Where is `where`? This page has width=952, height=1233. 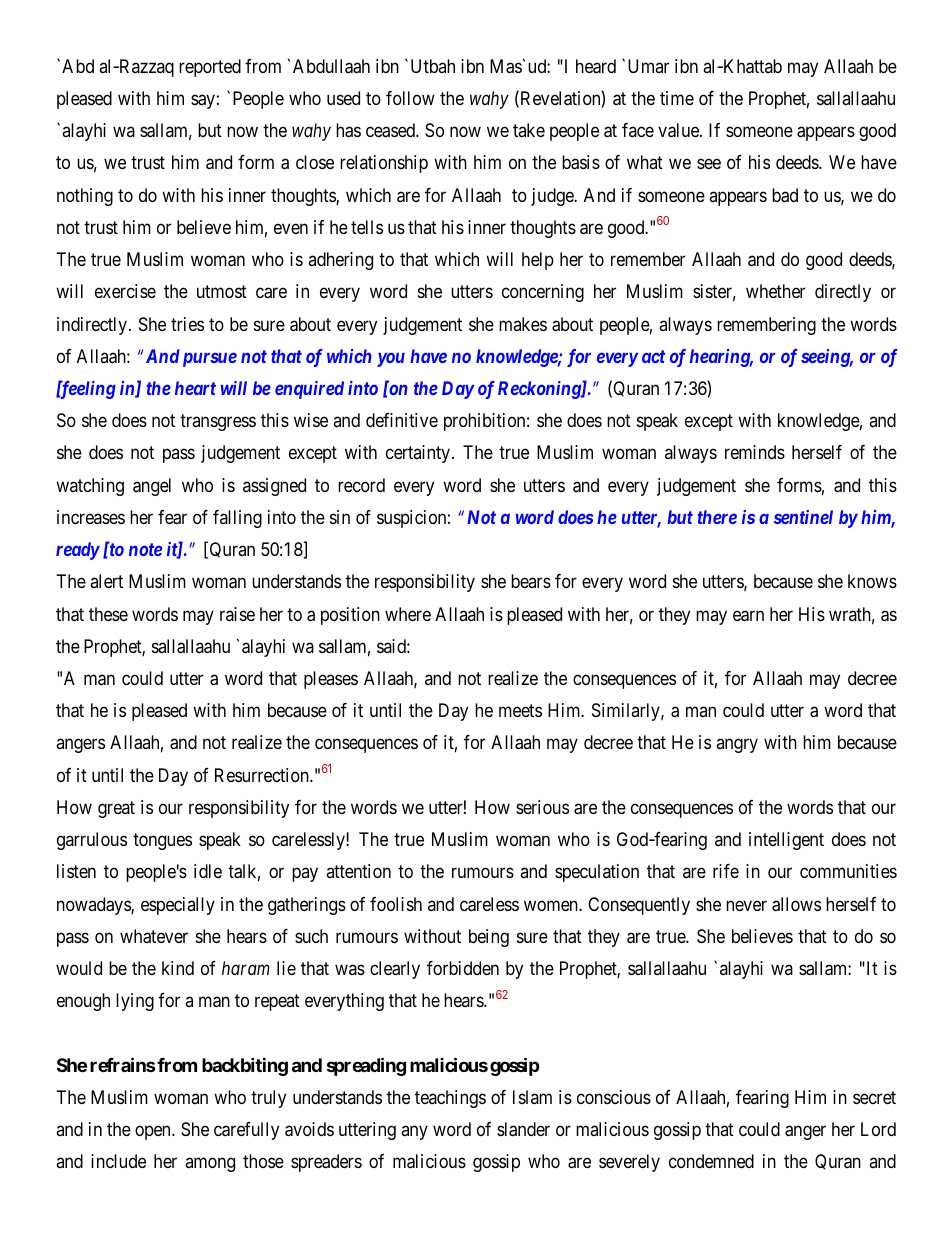
where is located at coordinates (408, 614).
